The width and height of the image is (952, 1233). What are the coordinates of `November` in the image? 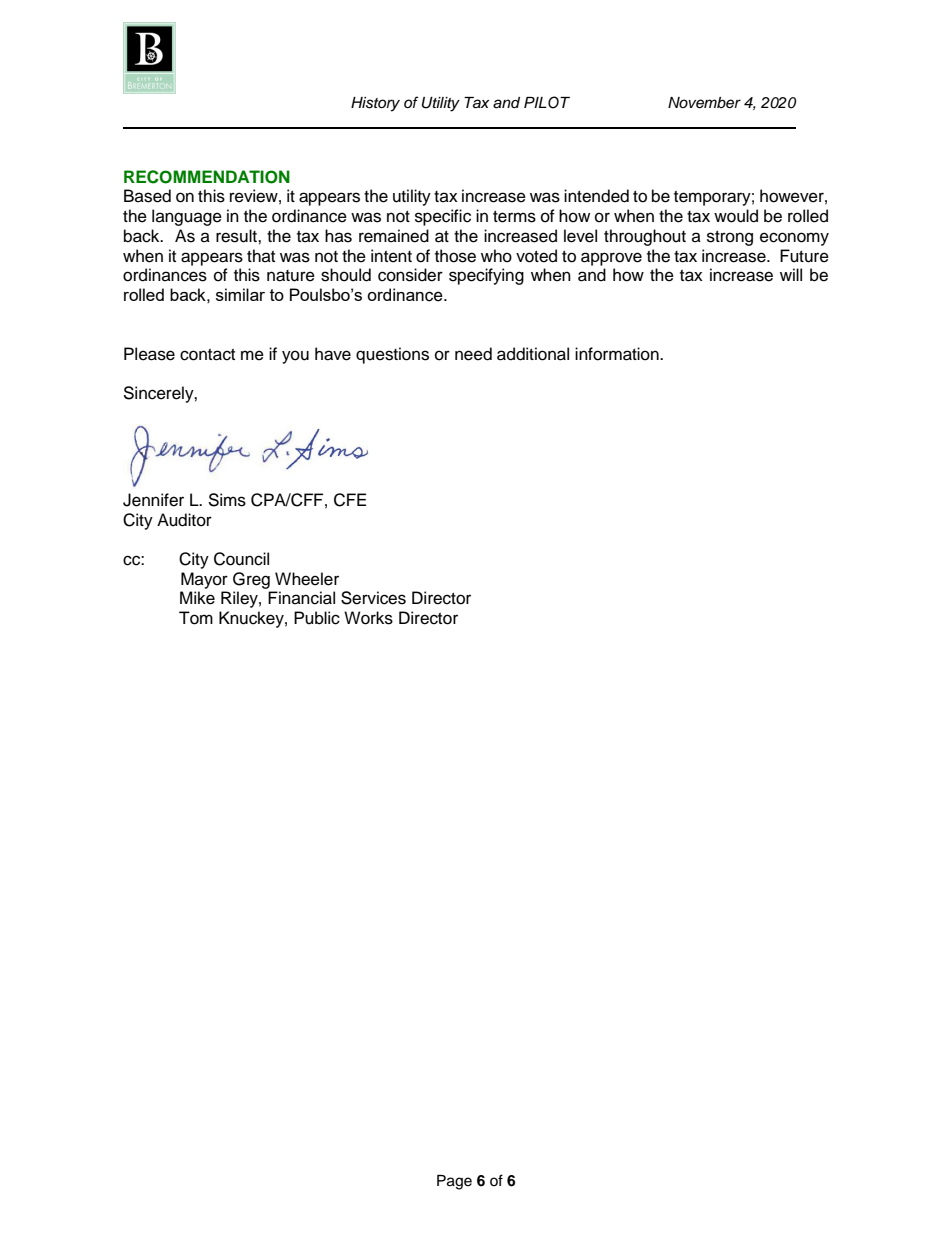 It's located at (704, 103).
